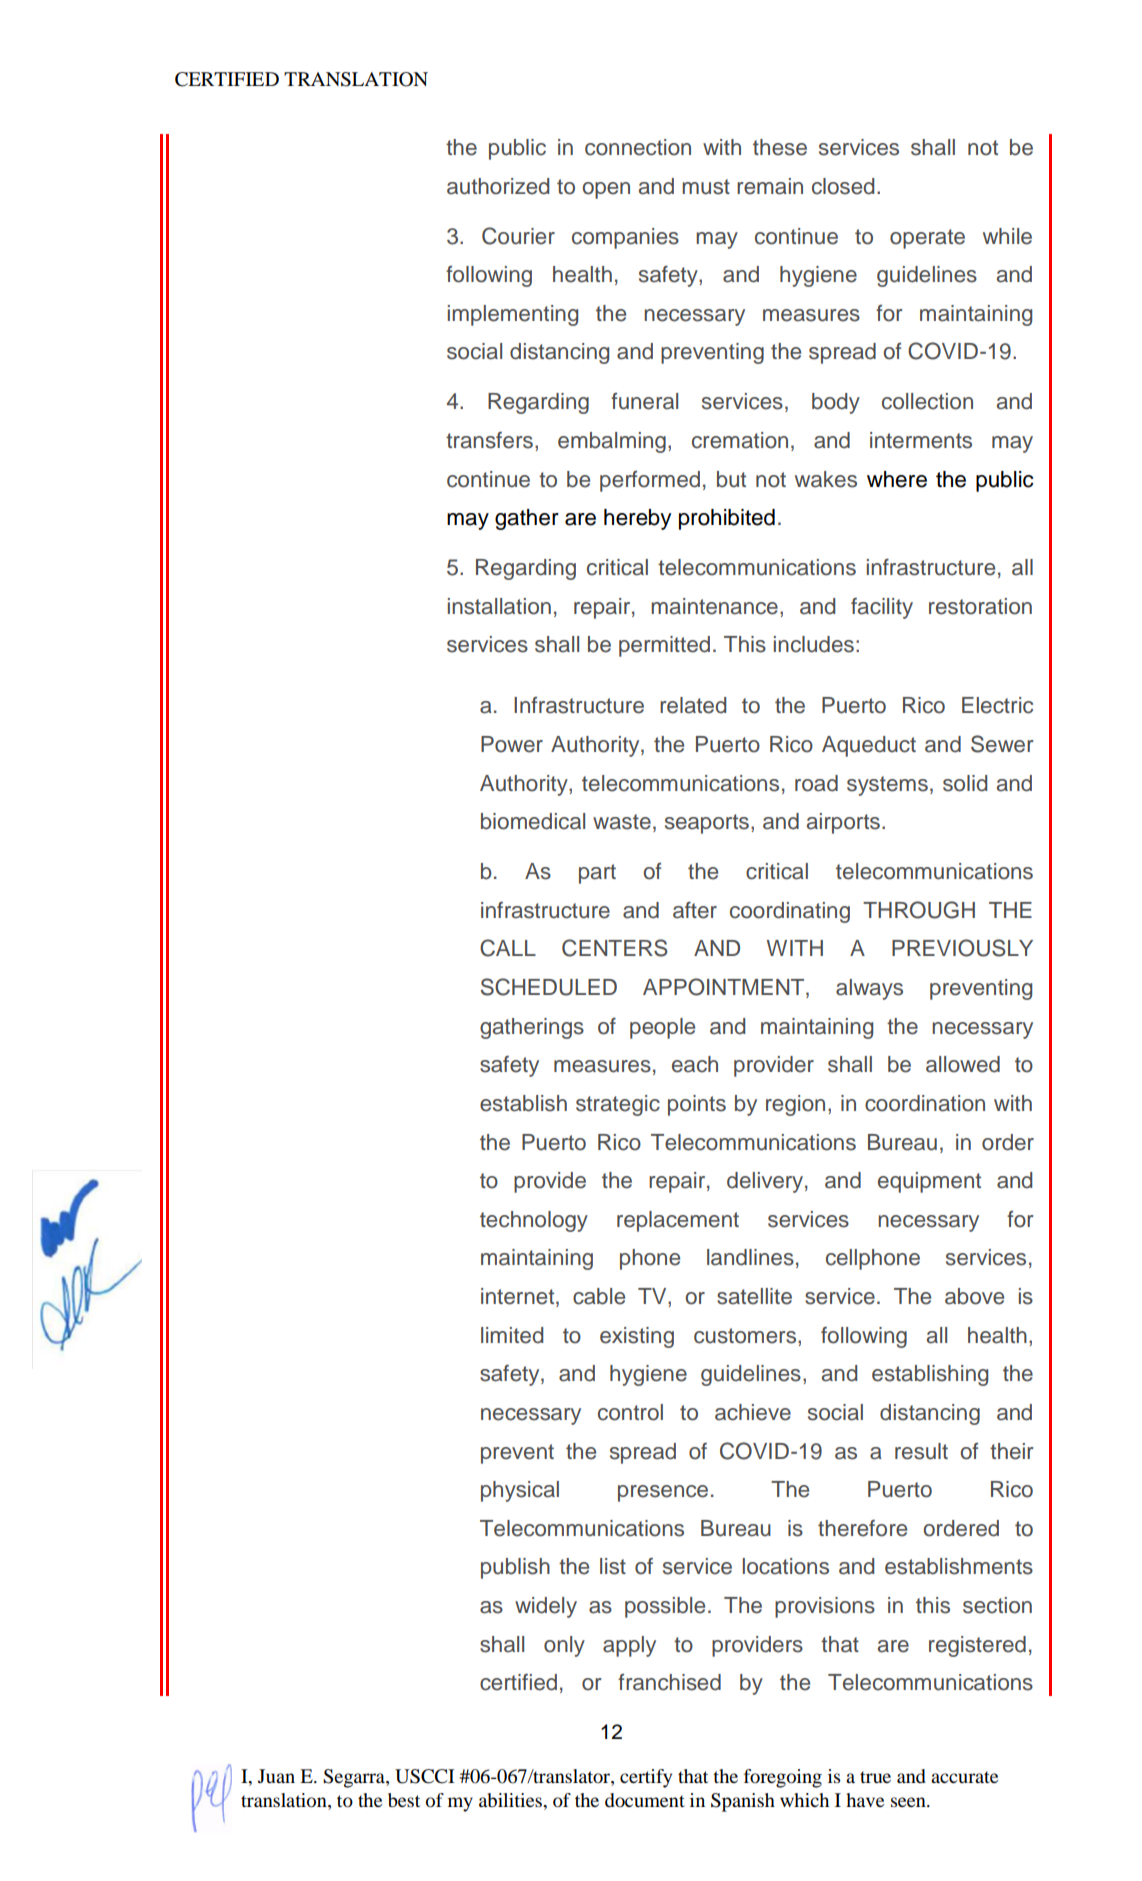  Describe the element at coordinates (498, 186) in the screenshot. I see `authorized` at that location.
